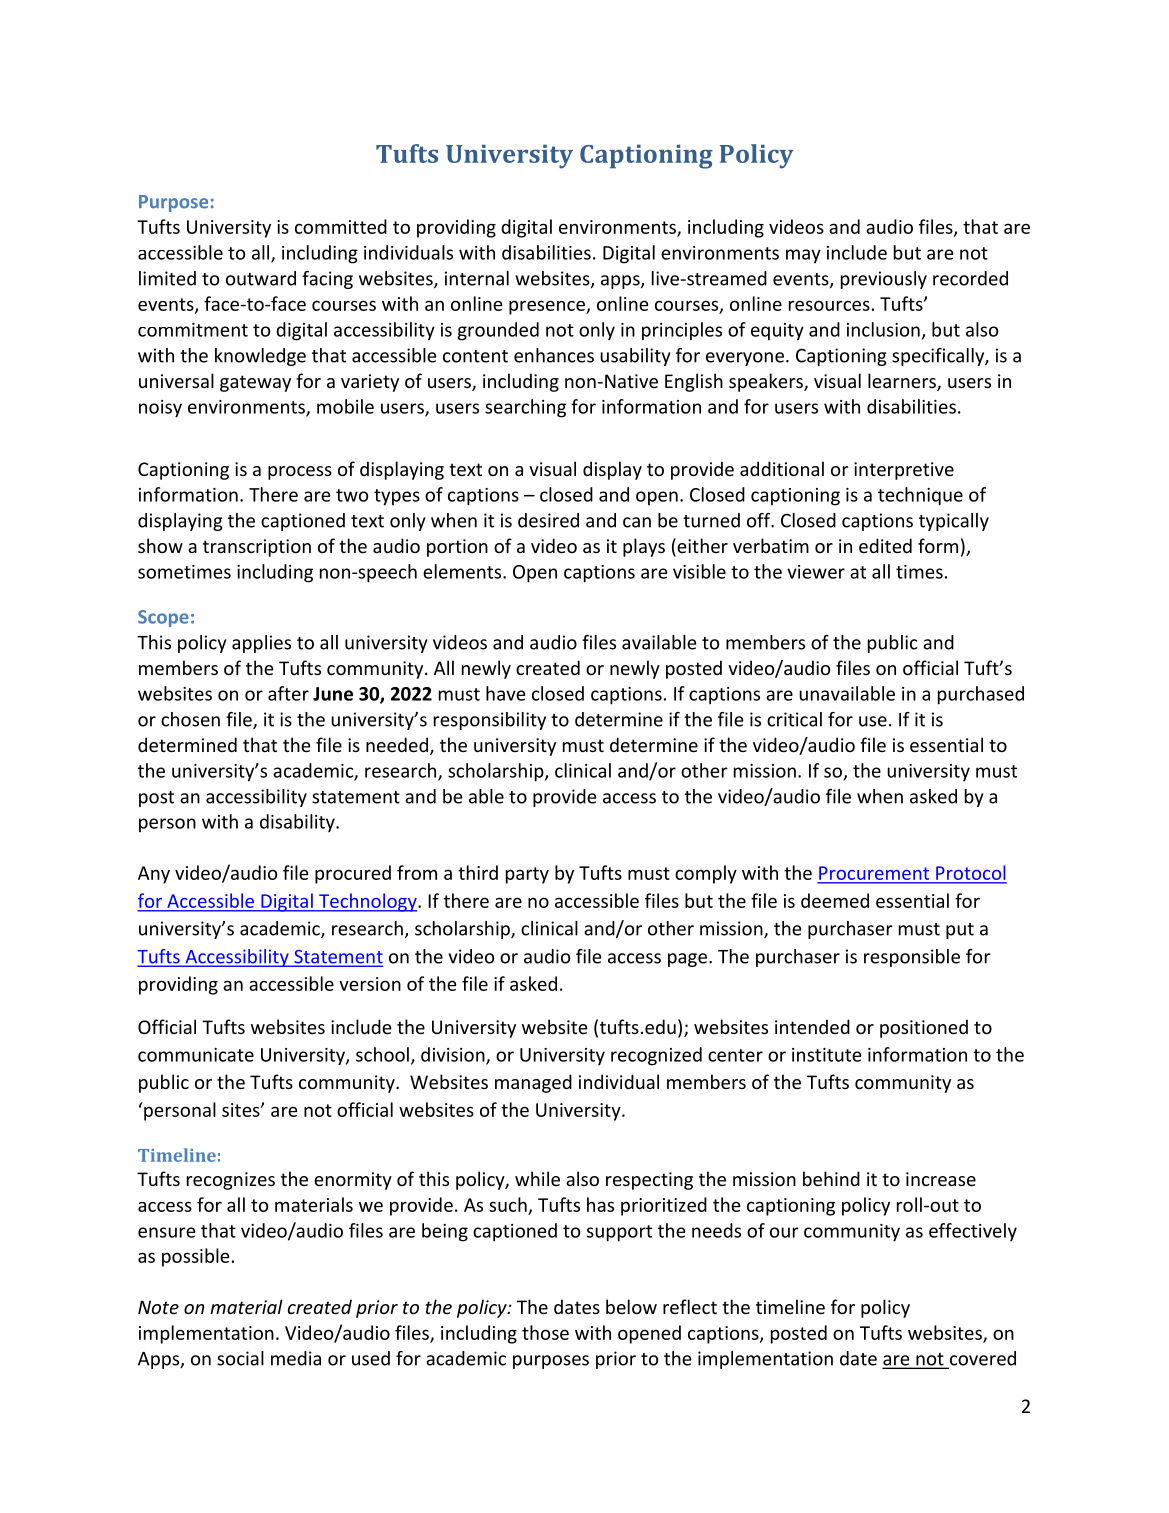  Describe the element at coordinates (196, 1055) in the screenshot. I see `communicate` at that location.
